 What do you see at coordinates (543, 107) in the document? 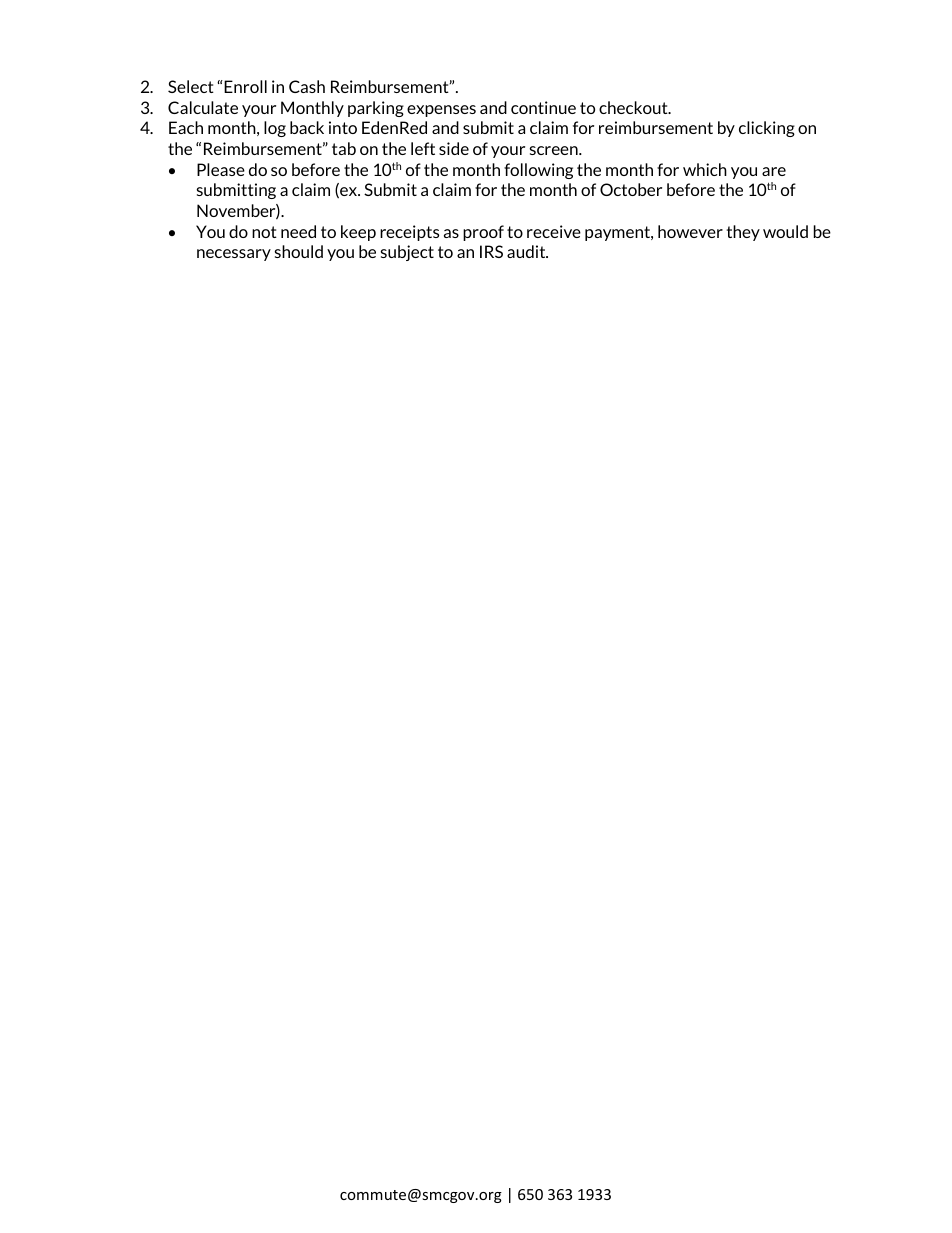
I see `continue` at bounding box center [543, 107].
